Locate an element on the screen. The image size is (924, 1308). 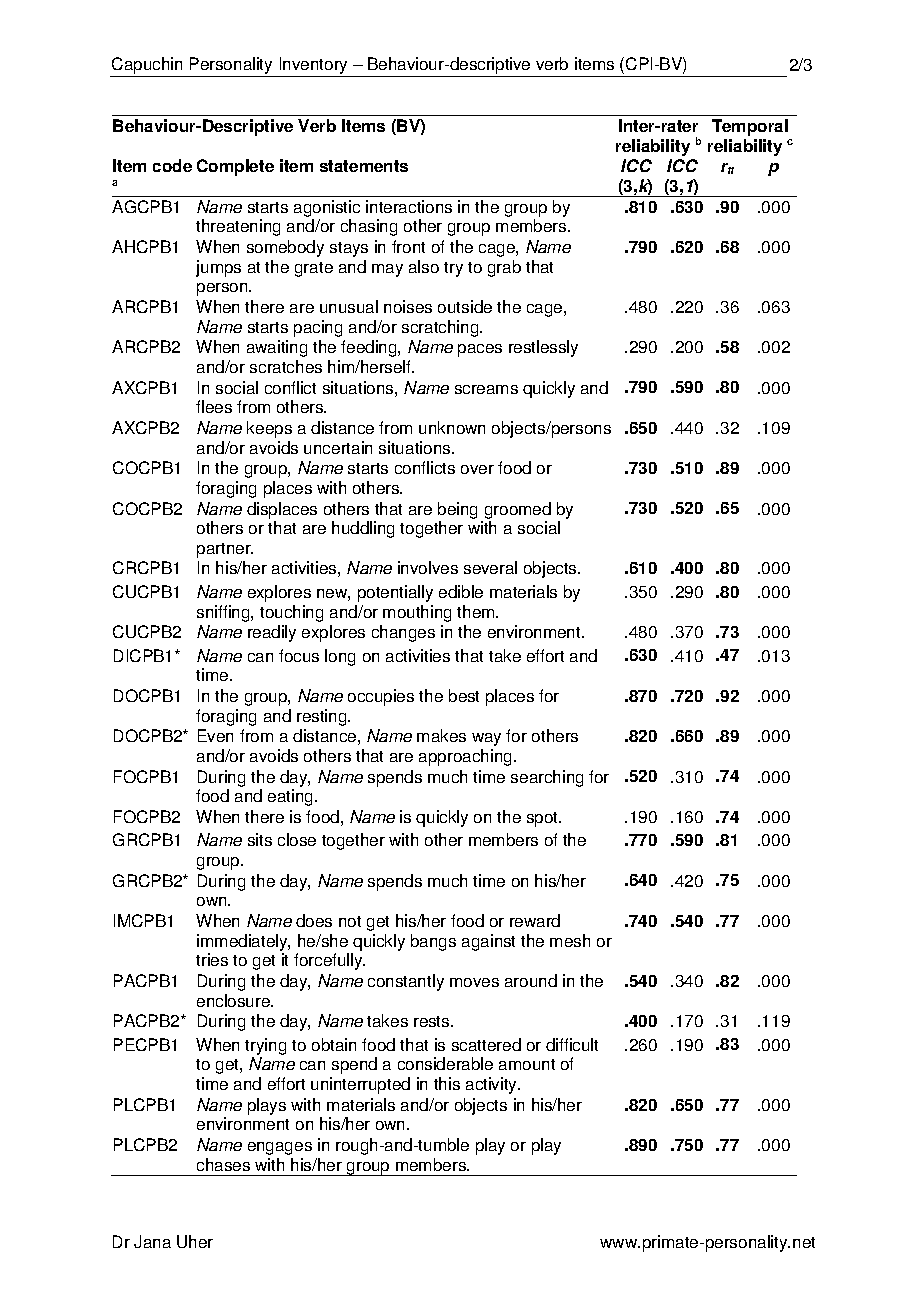
statements is located at coordinates (364, 166).
